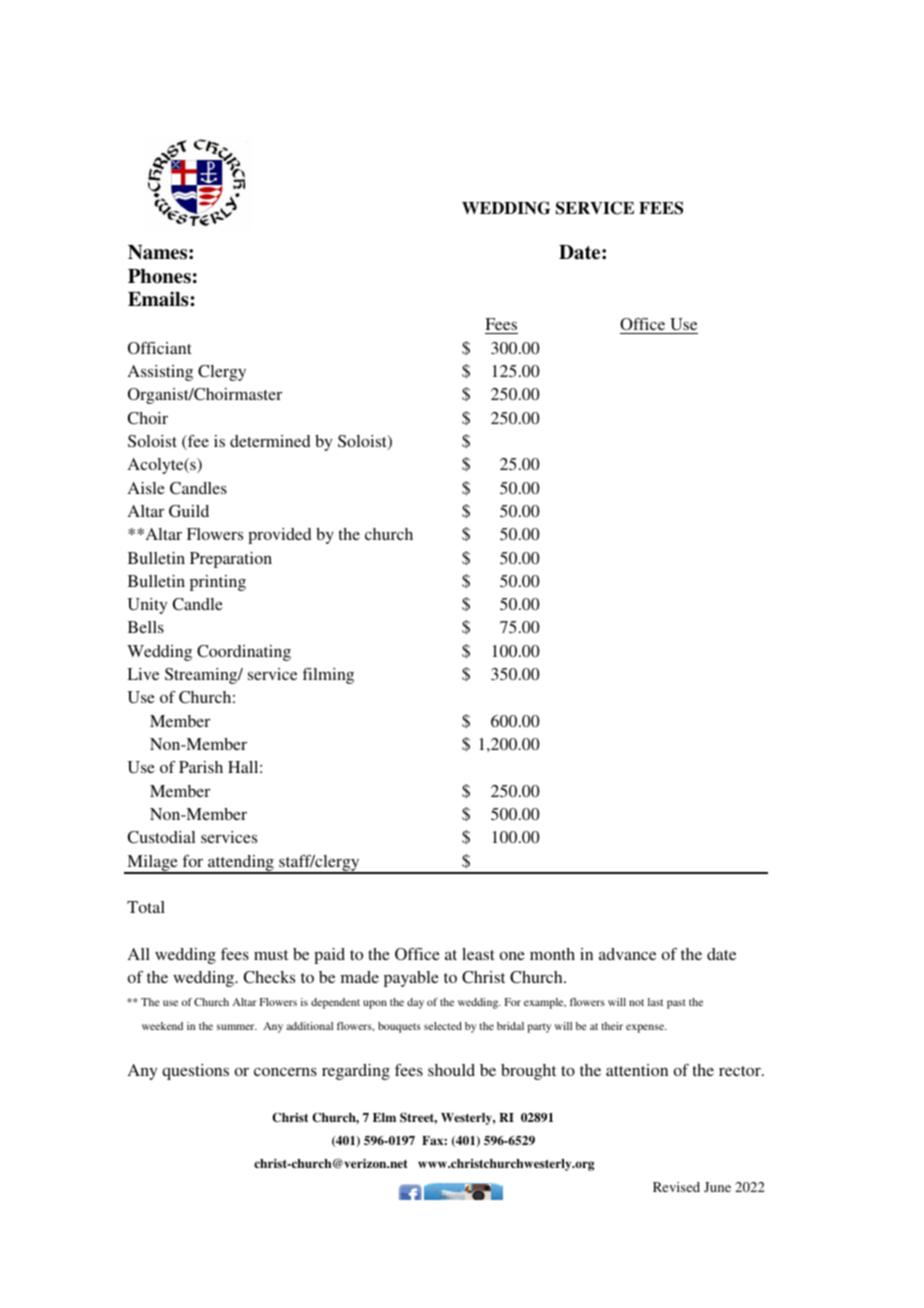  I want to click on determined, so click(270, 441).
